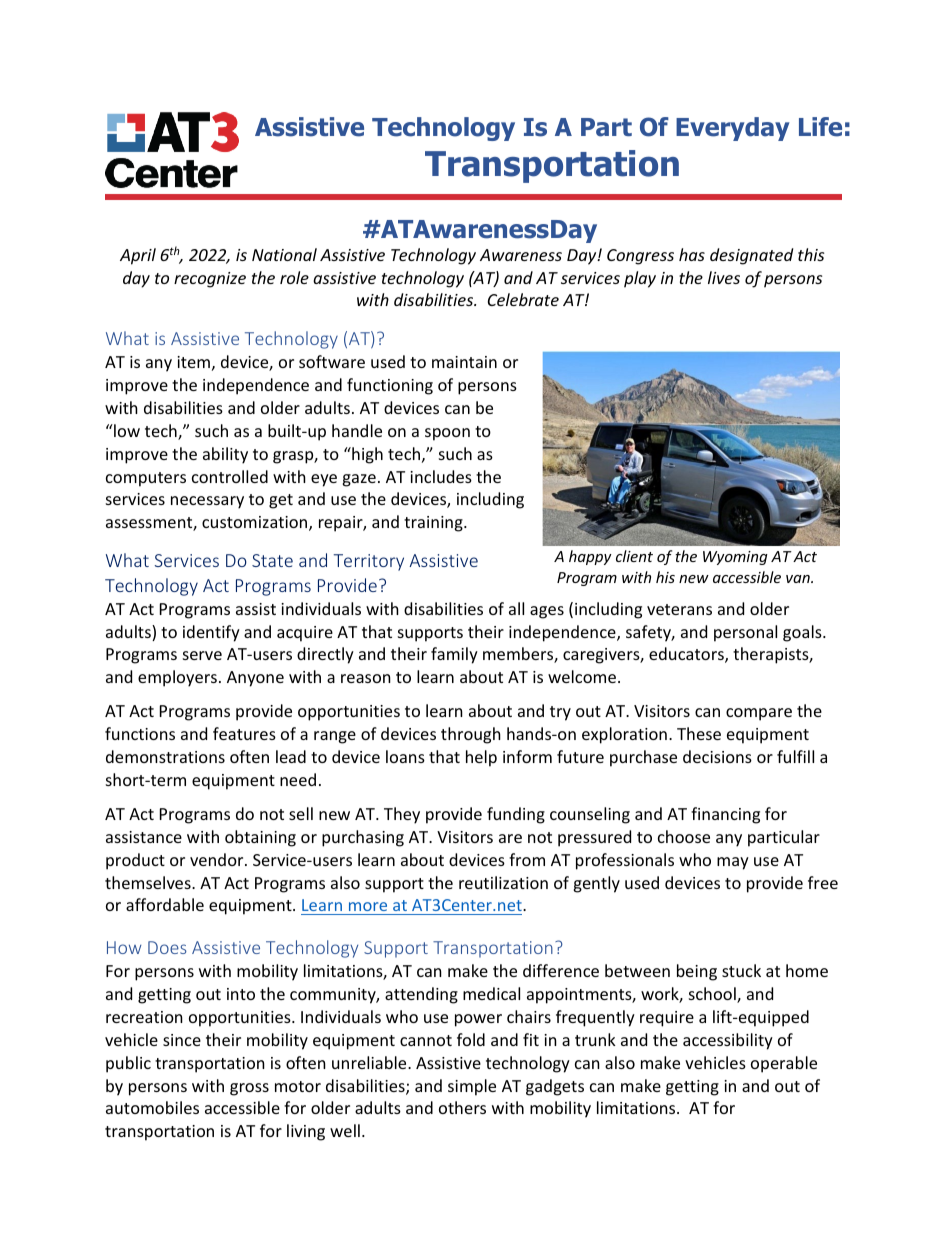  I want to click on gross, so click(249, 1089).
